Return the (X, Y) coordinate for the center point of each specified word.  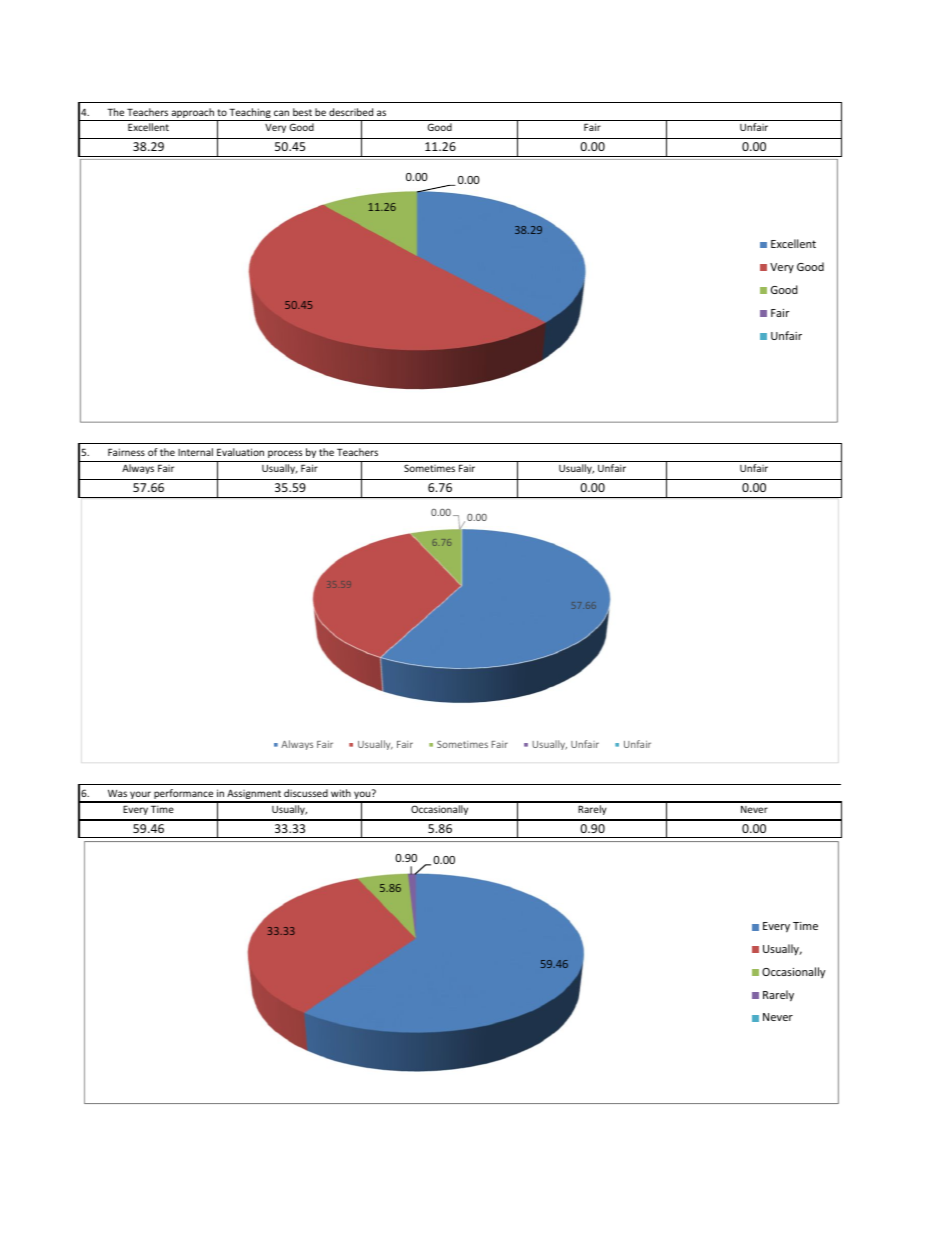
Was (117, 793)
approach (193, 113)
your (140, 796)
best (302, 112)
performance (184, 795)
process (285, 454)
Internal (195, 452)
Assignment (254, 795)
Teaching (250, 113)
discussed (306, 793)
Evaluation (240, 452)
